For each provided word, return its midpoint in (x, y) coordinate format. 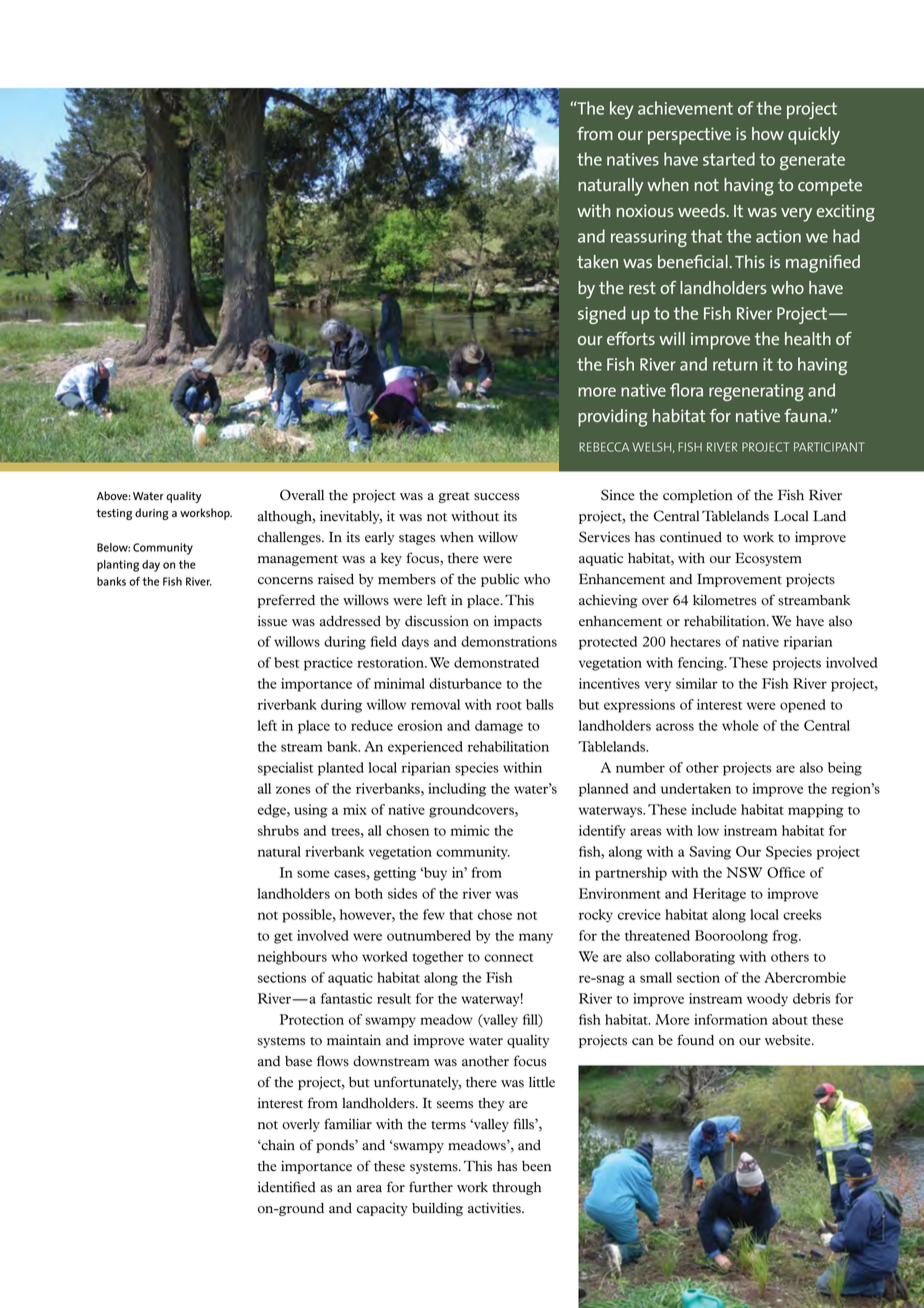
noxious (645, 210)
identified (287, 1187)
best (286, 662)
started (729, 159)
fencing (702, 664)
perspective (689, 136)
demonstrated (496, 662)
